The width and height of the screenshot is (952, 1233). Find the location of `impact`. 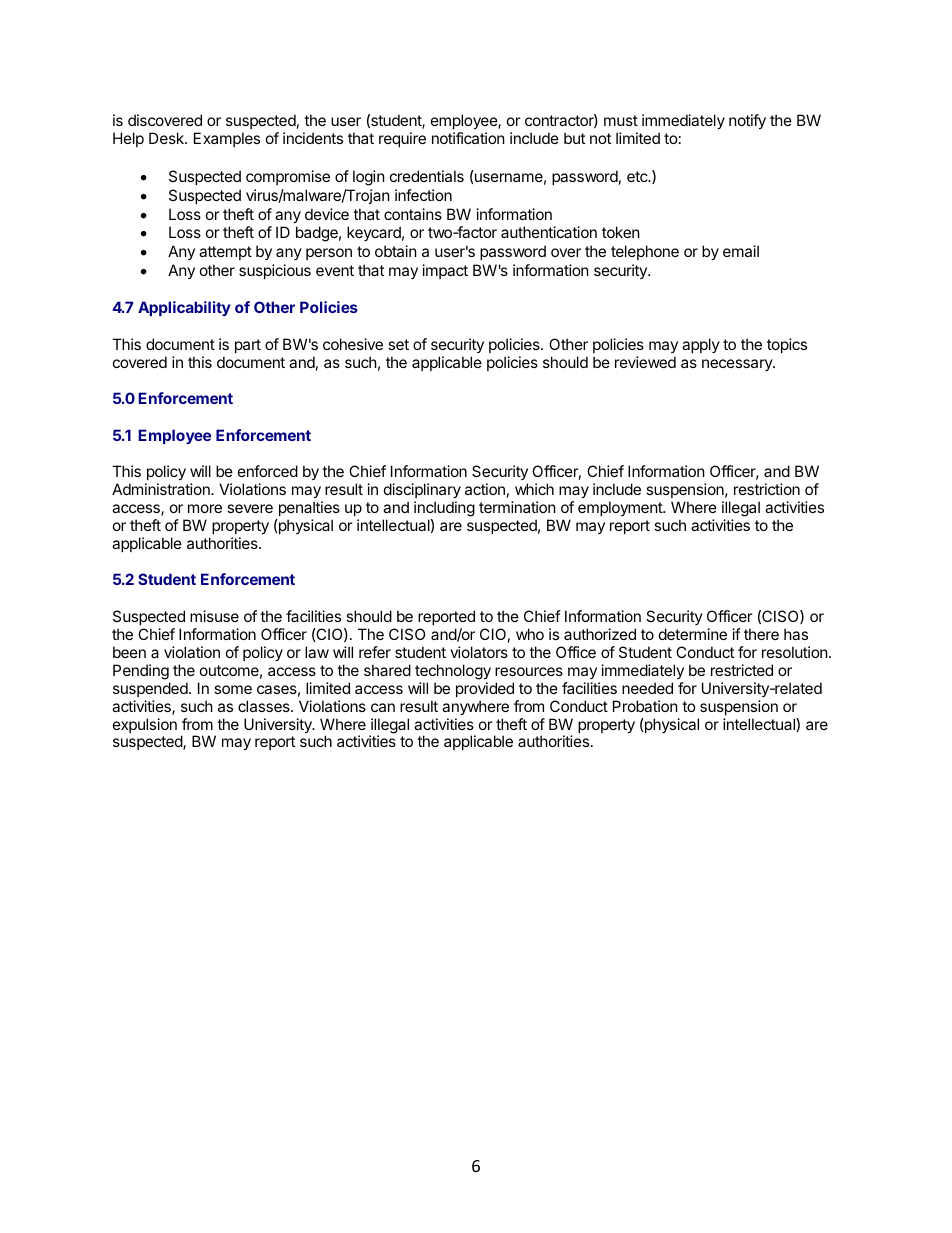

impact is located at coordinates (445, 271).
